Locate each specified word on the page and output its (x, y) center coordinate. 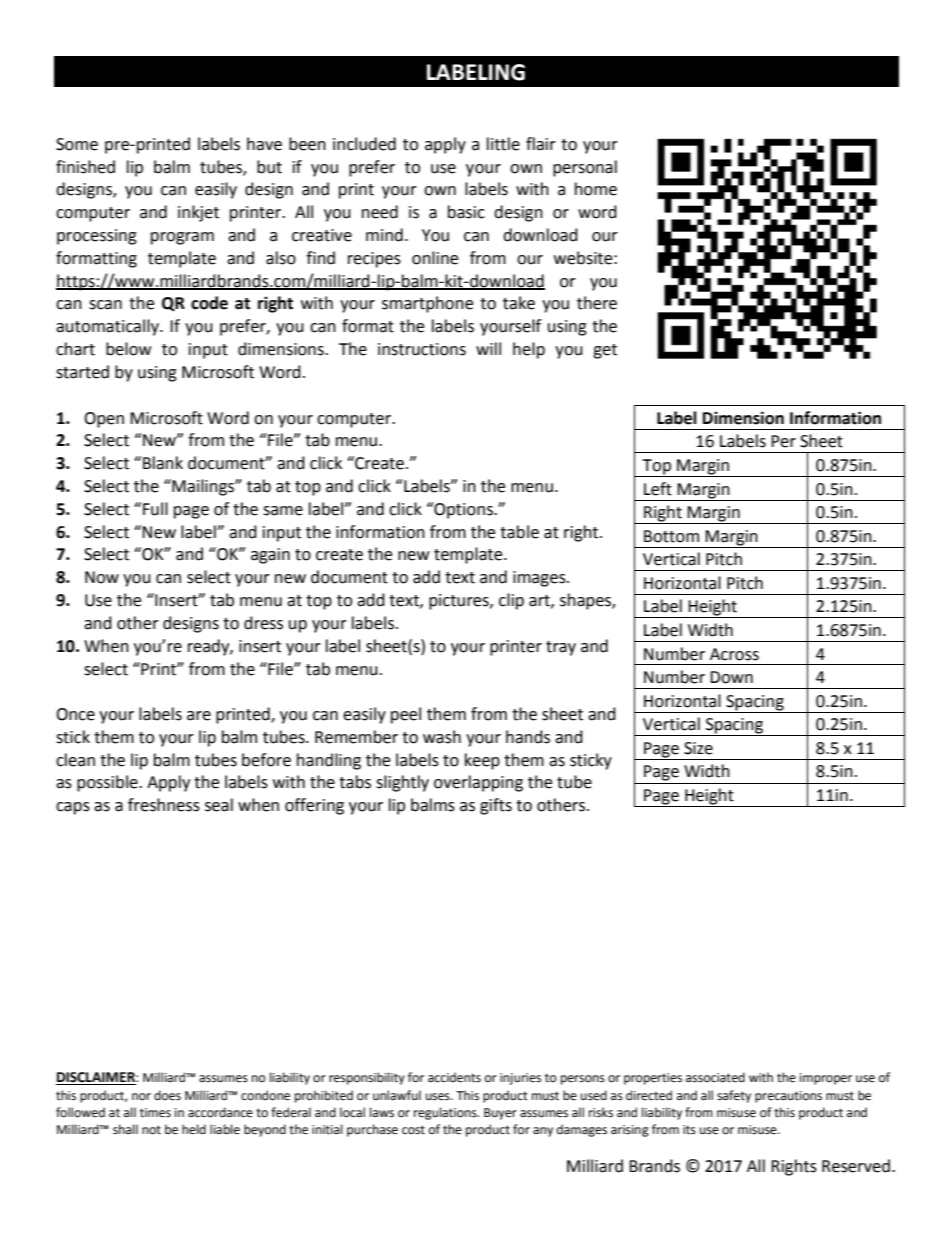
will (488, 348)
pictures (460, 602)
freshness (164, 805)
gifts (496, 806)
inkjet (198, 213)
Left (658, 489)
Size (698, 748)
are (199, 716)
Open (104, 420)
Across (734, 654)
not (151, 1130)
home (596, 189)
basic (466, 212)
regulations (446, 1113)
